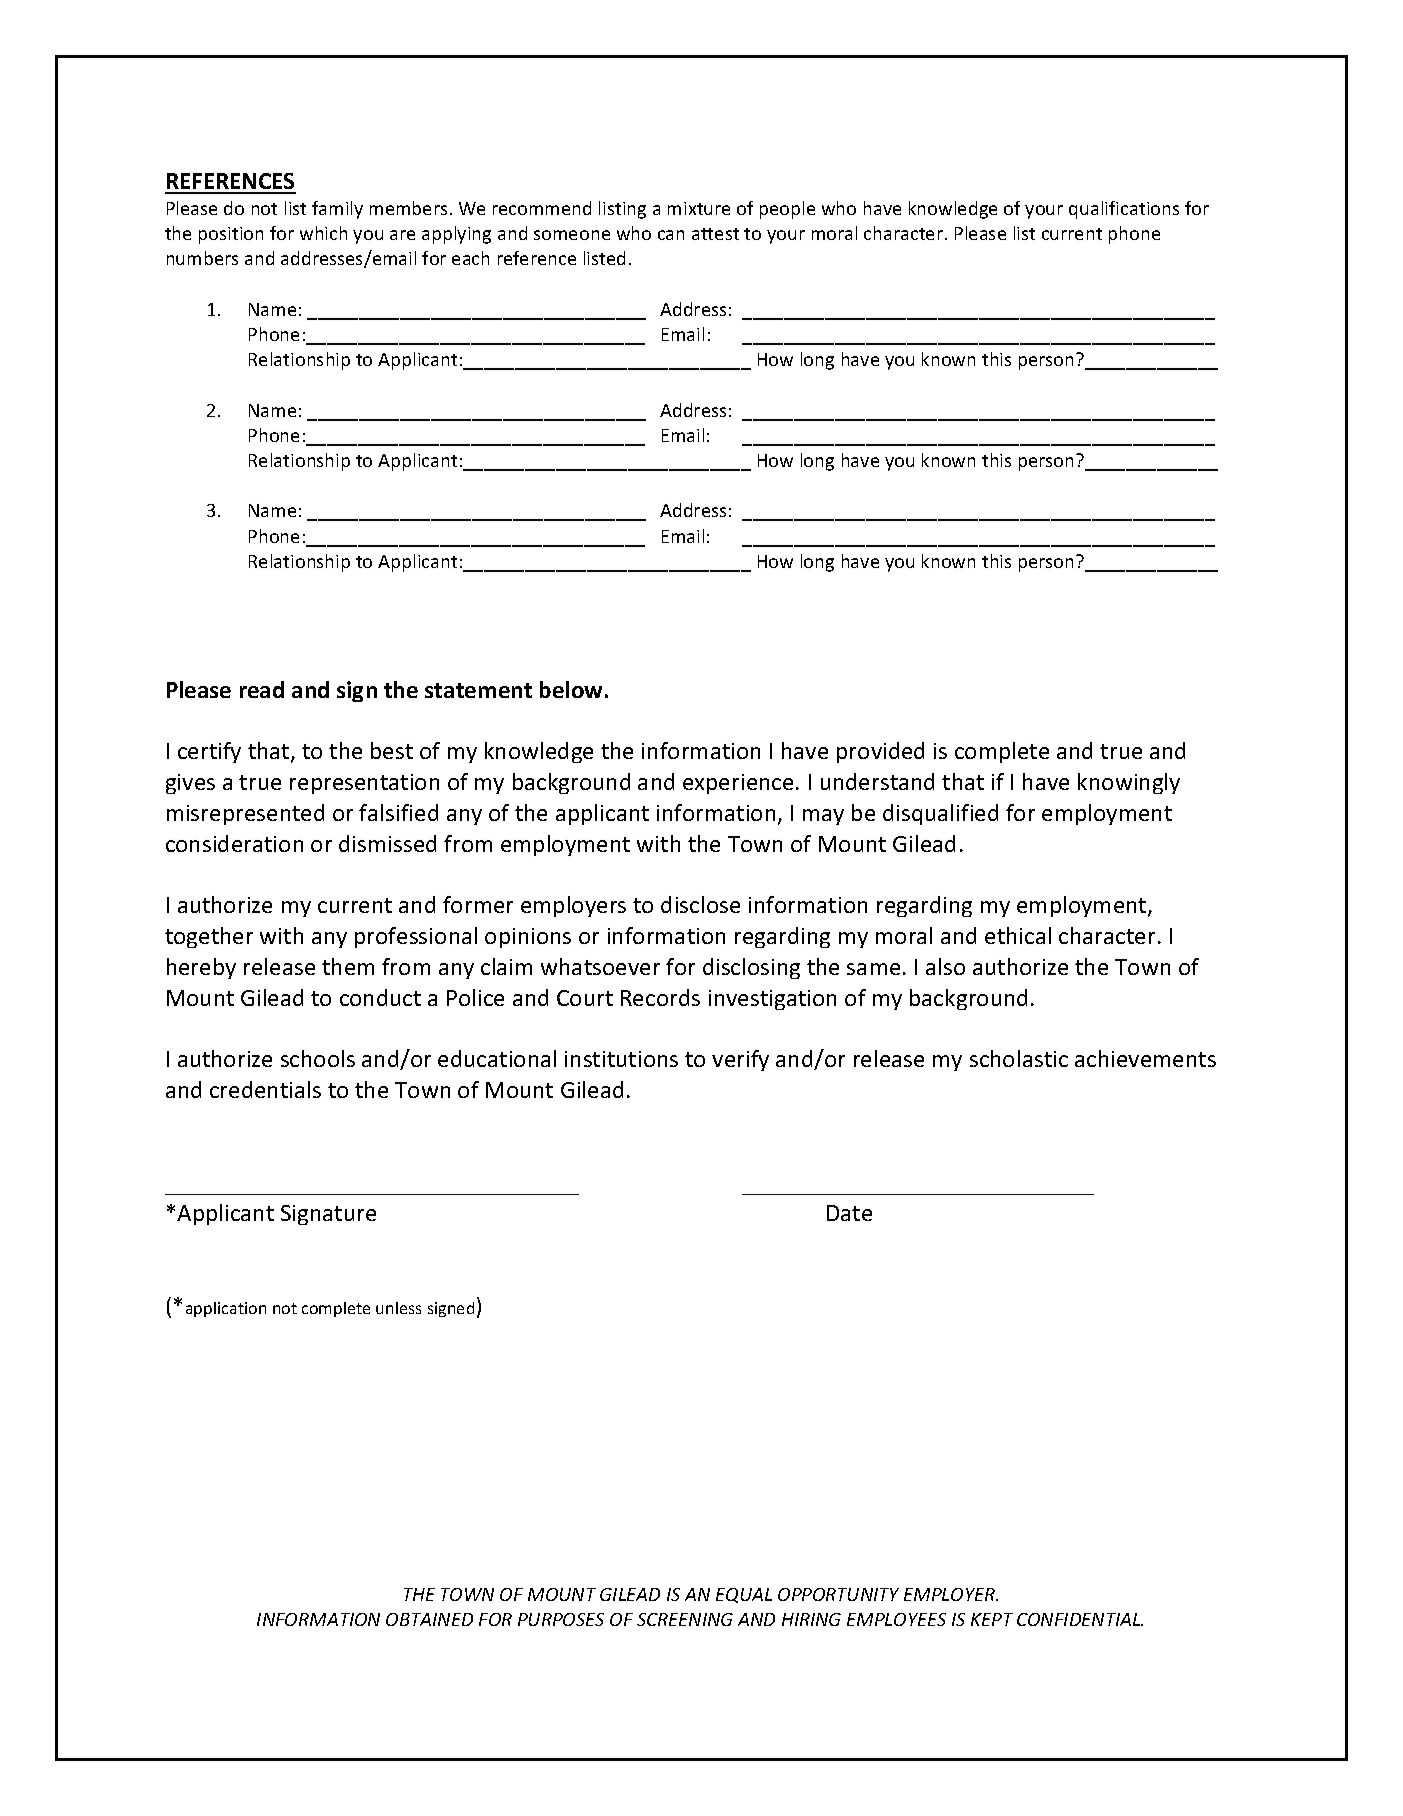  What do you see at coordinates (700, 904) in the document?
I see `disclose` at bounding box center [700, 904].
